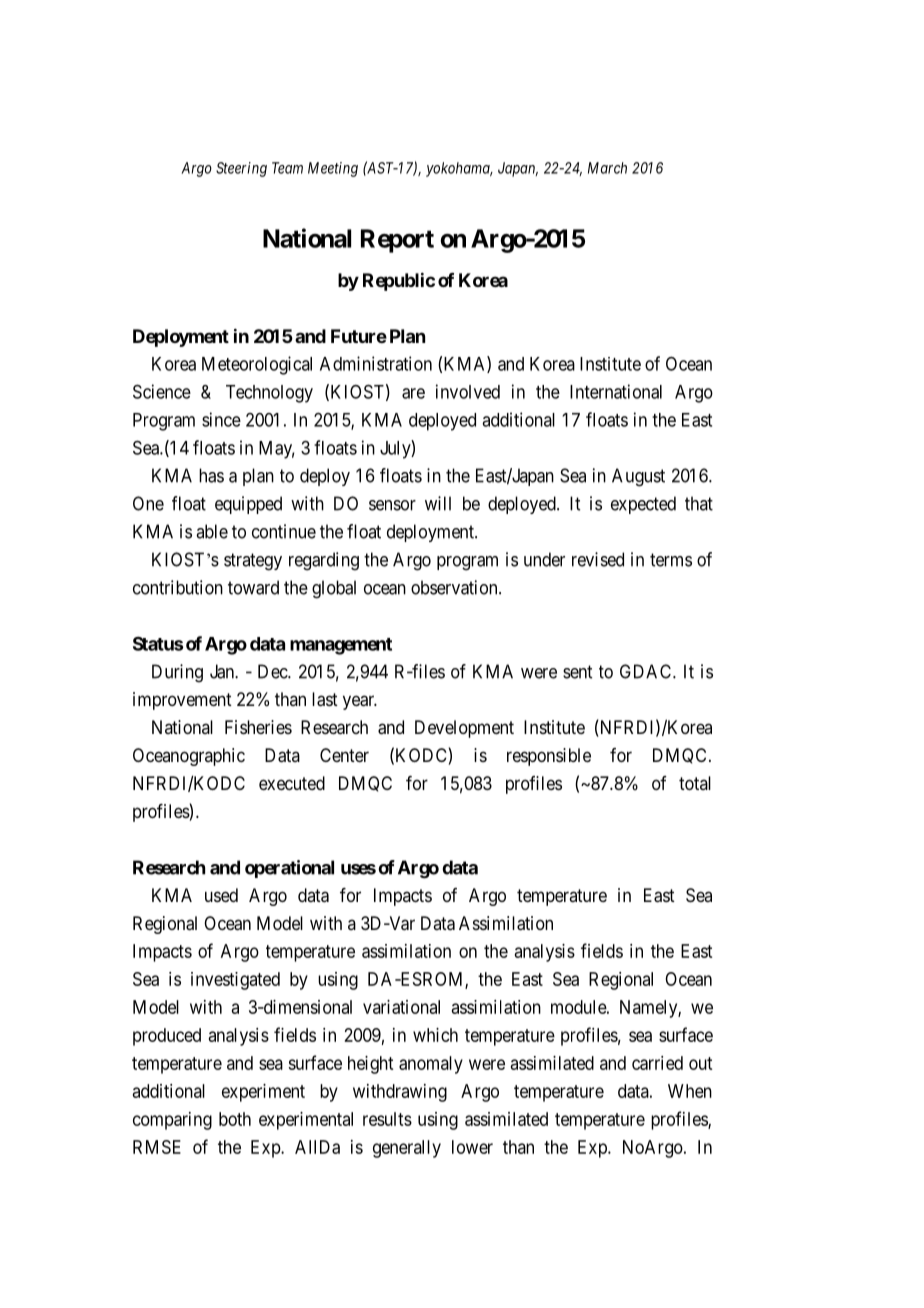 The height and width of the image is (1308, 924). Describe the element at coordinates (695, 783) in the image. I see `total` at that location.
